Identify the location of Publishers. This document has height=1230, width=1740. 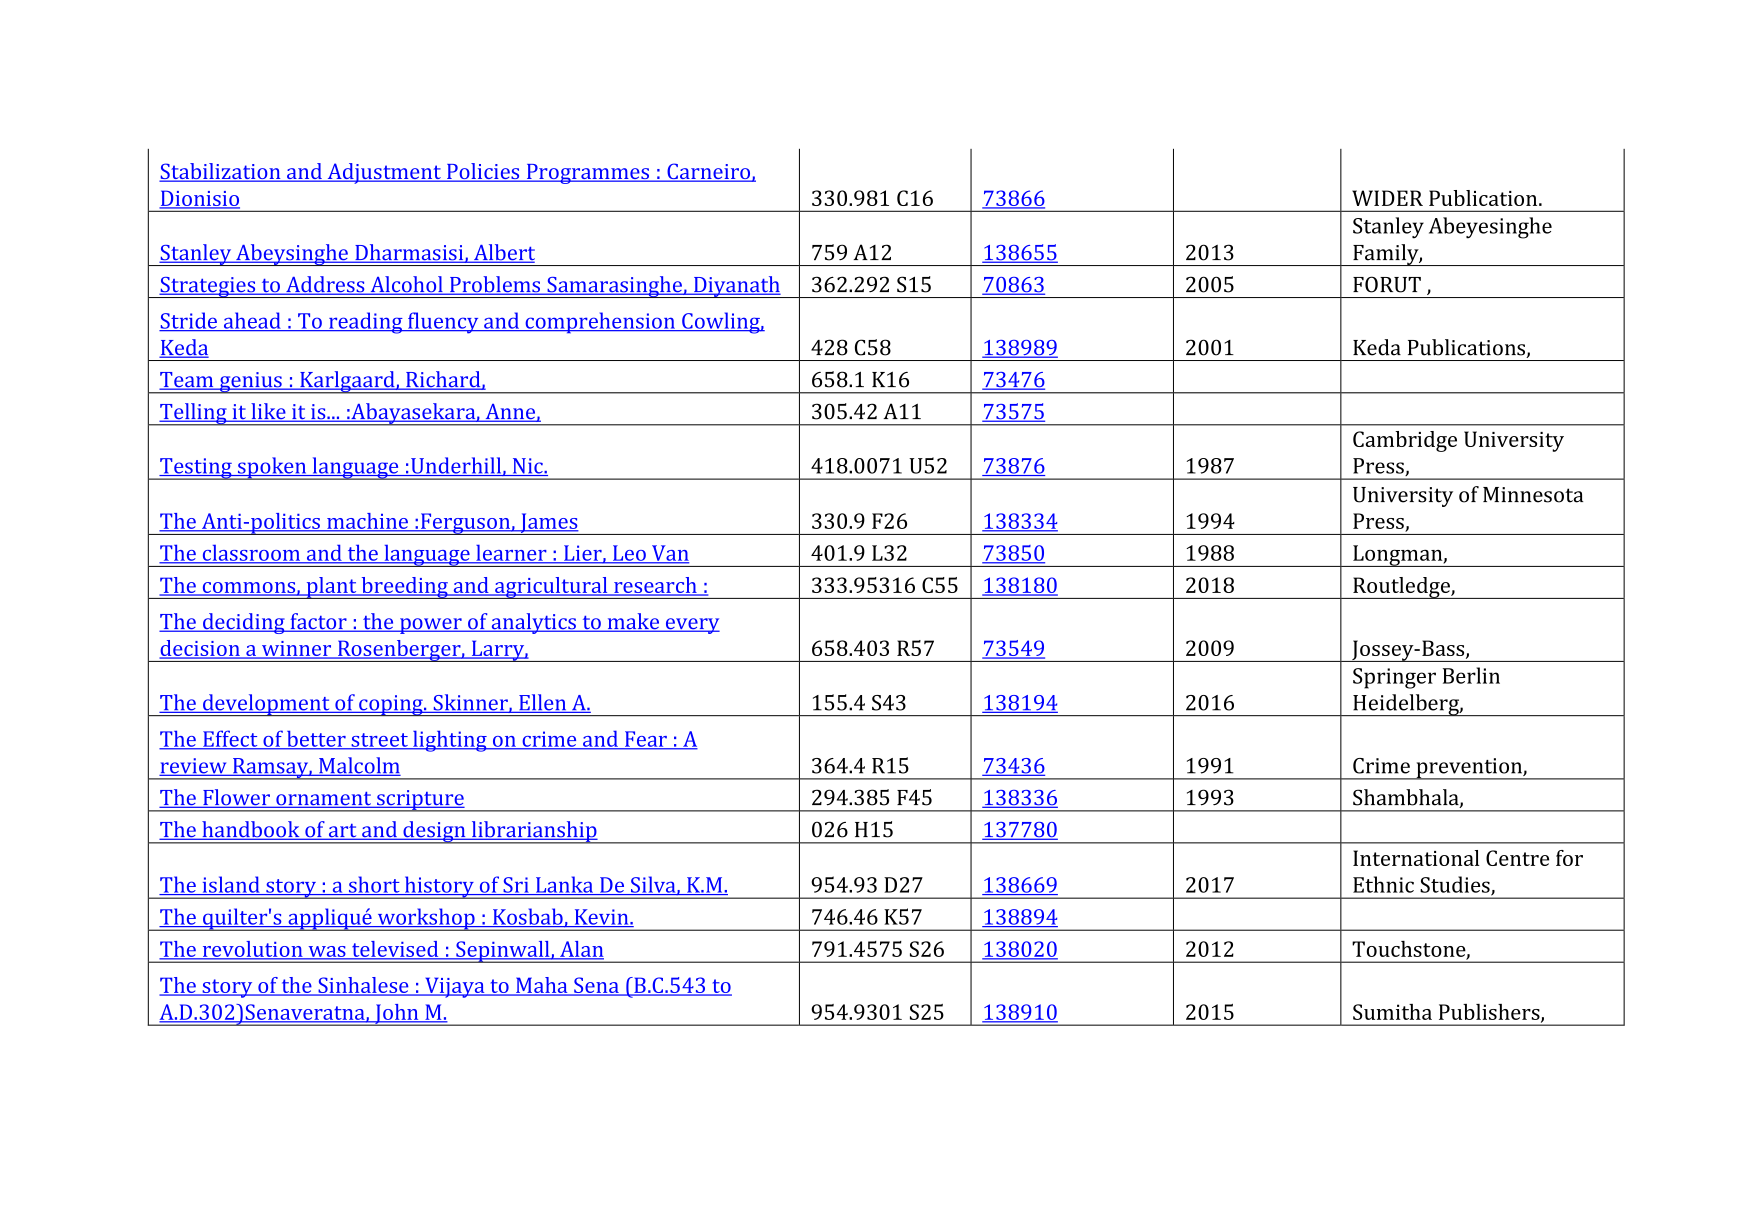
(1490, 1013).
